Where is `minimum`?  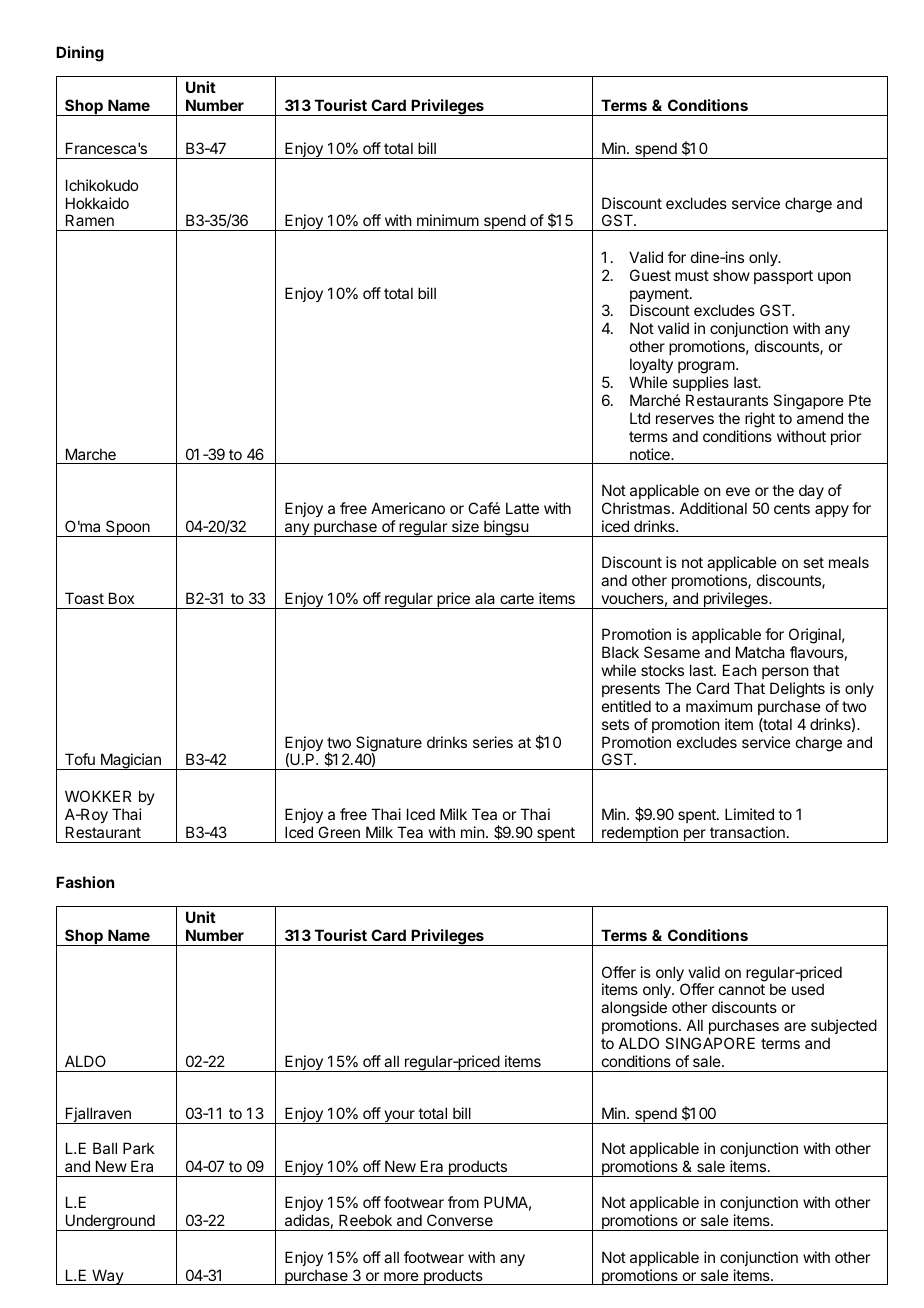 minimum is located at coordinates (448, 220).
